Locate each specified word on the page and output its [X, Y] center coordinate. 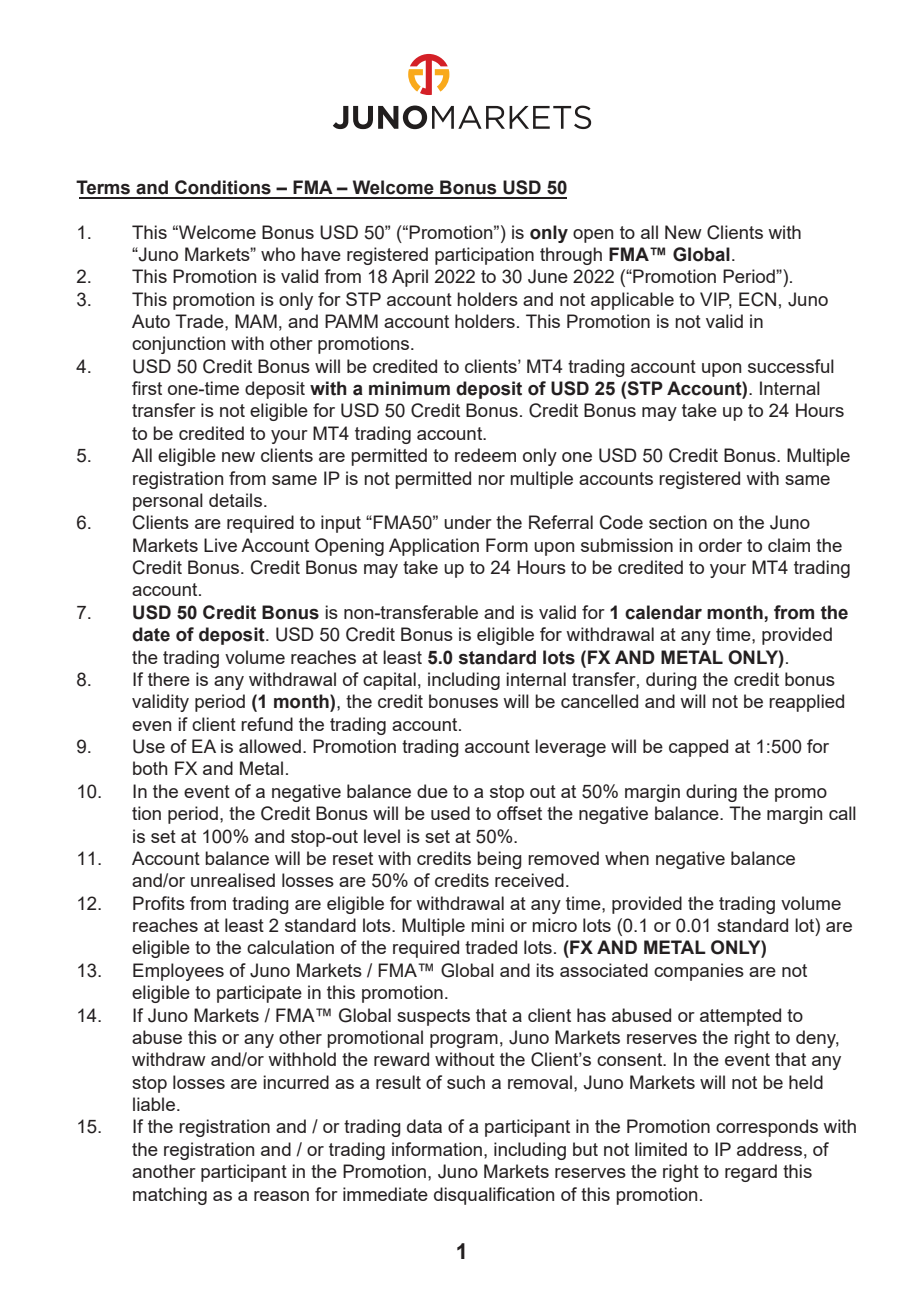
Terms [103, 187]
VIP [716, 300]
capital [389, 681]
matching [170, 1196]
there [169, 679]
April [410, 278]
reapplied [806, 703]
